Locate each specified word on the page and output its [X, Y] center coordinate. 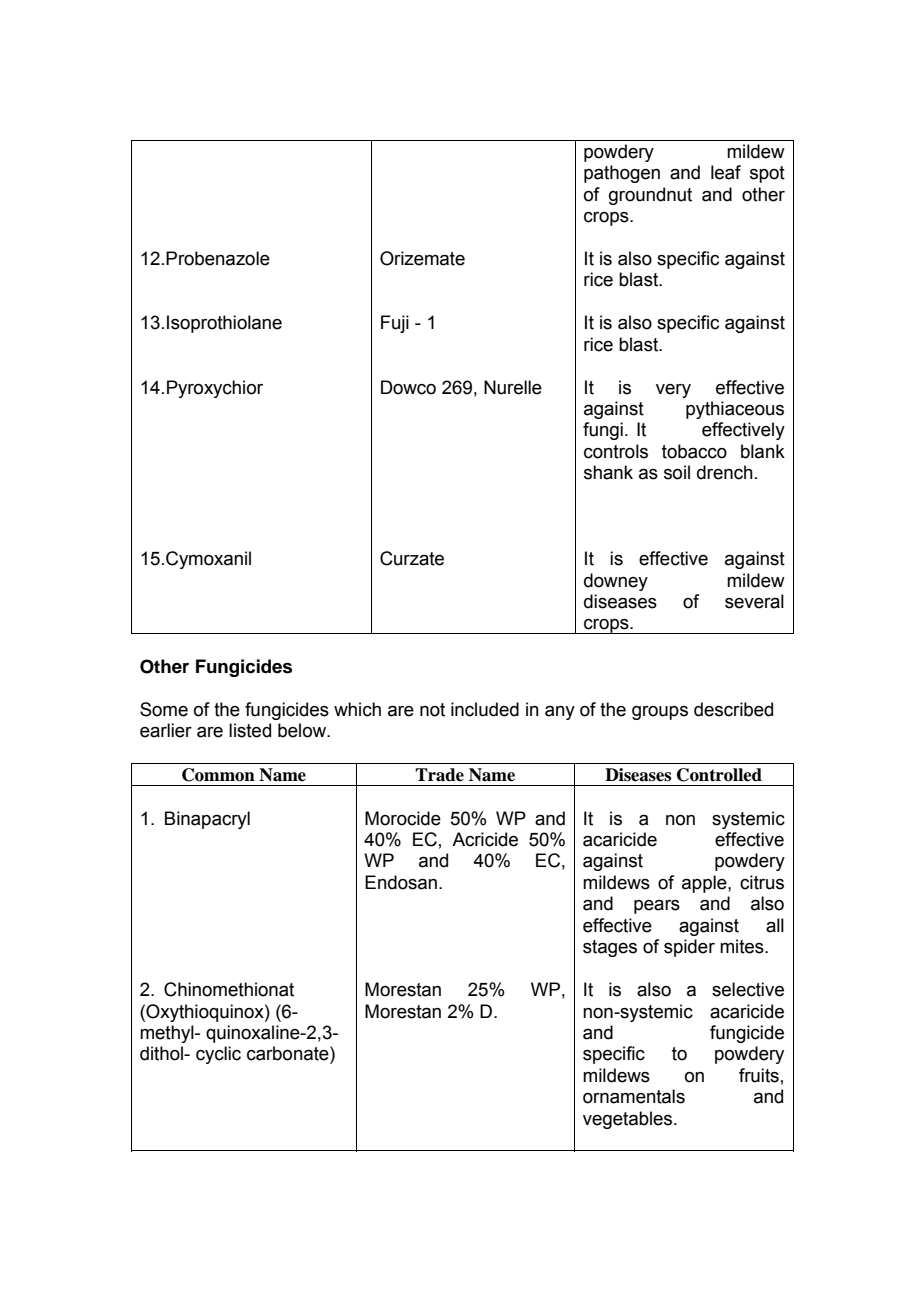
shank [608, 472]
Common [218, 775]
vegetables [629, 1120]
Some [164, 709]
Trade [439, 775]
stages [610, 948]
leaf [726, 172]
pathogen [622, 174]
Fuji [395, 324]
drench [725, 472]
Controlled [719, 775]
